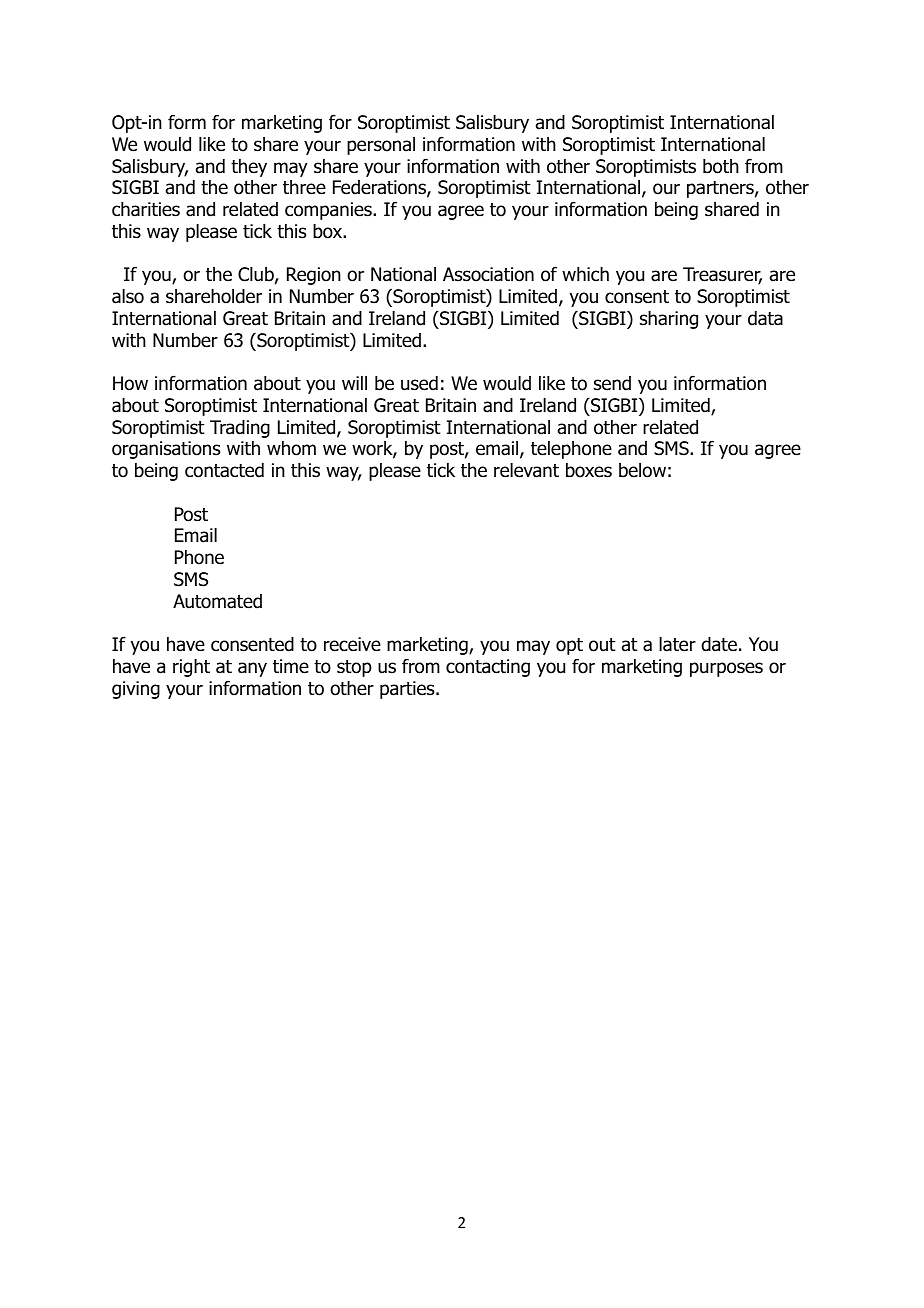 This image has width=924, height=1308. I want to click on Association, so click(488, 274).
